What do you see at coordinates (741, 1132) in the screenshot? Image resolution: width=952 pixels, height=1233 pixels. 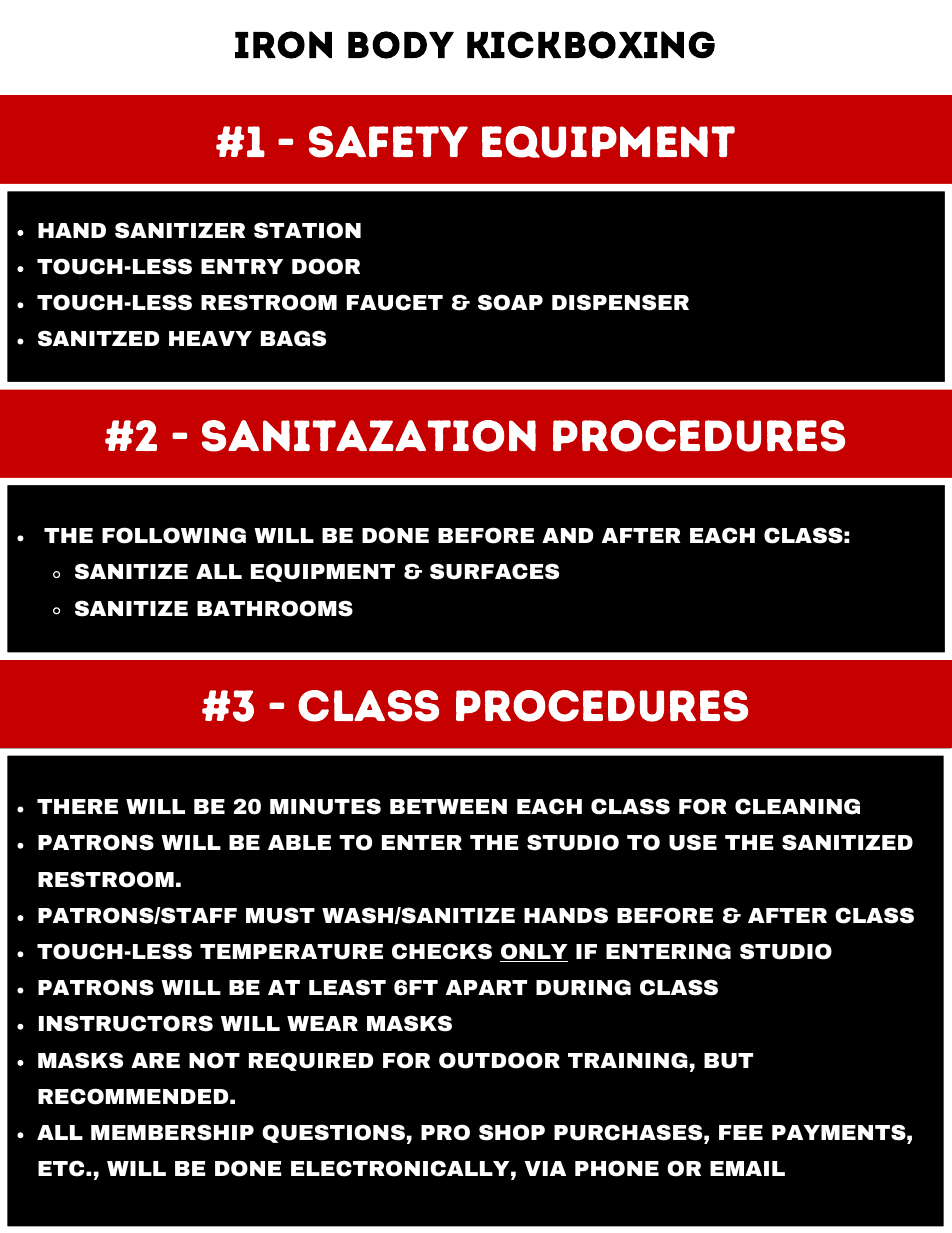 I see `FEE` at bounding box center [741, 1132].
